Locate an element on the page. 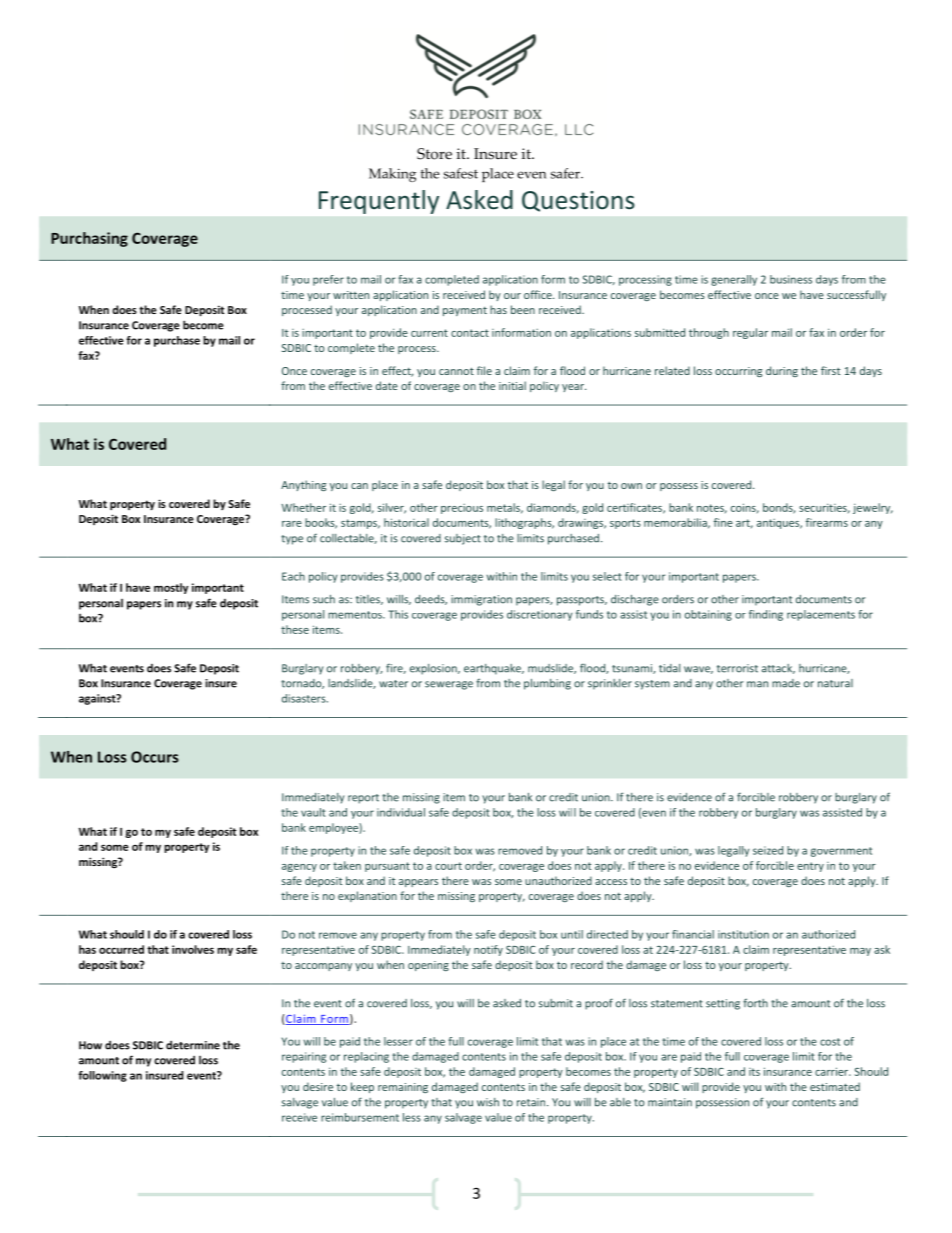 The height and width of the page is (1233, 952). during is located at coordinates (782, 371).
